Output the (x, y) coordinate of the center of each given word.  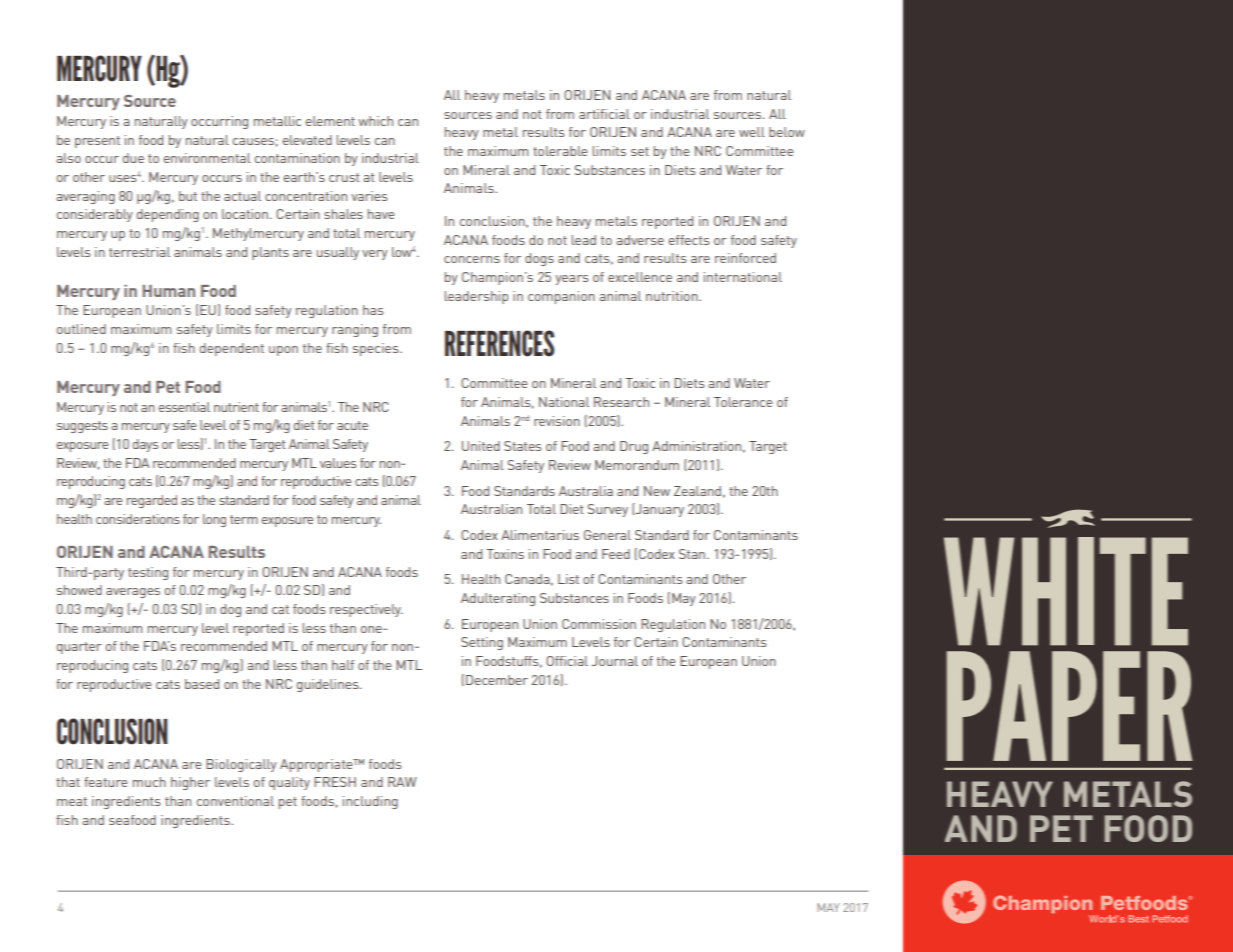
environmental (207, 158)
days (145, 445)
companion (561, 297)
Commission (599, 624)
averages (133, 593)
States (522, 446)
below (787, 132)
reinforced (745, 258)
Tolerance (743, 402)
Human (169, 291)
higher (190, 783)
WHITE (1066, 591)
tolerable (560, 151)
